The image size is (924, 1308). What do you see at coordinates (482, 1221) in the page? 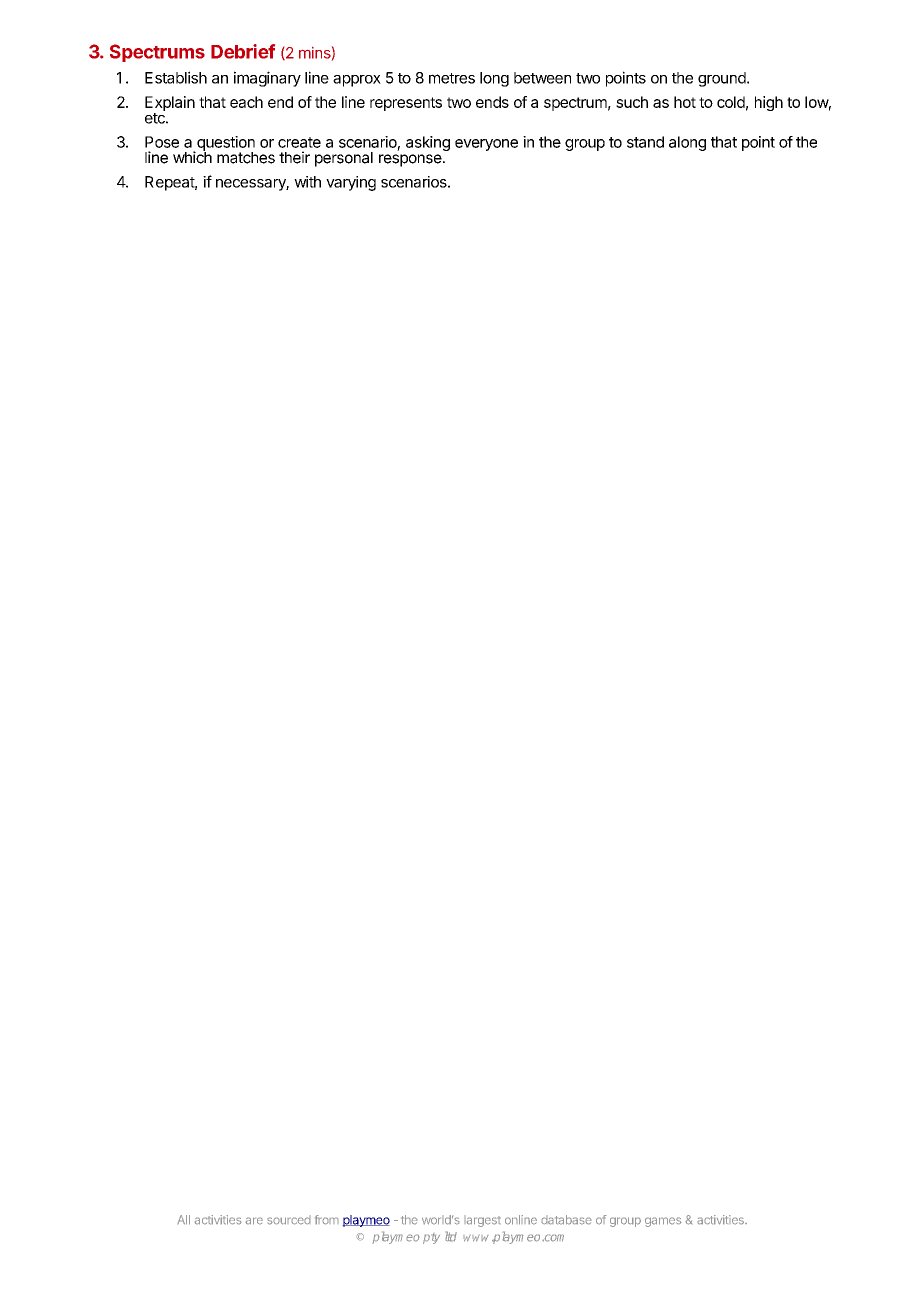
I see `largest` at bounding box center [482, 1221].
